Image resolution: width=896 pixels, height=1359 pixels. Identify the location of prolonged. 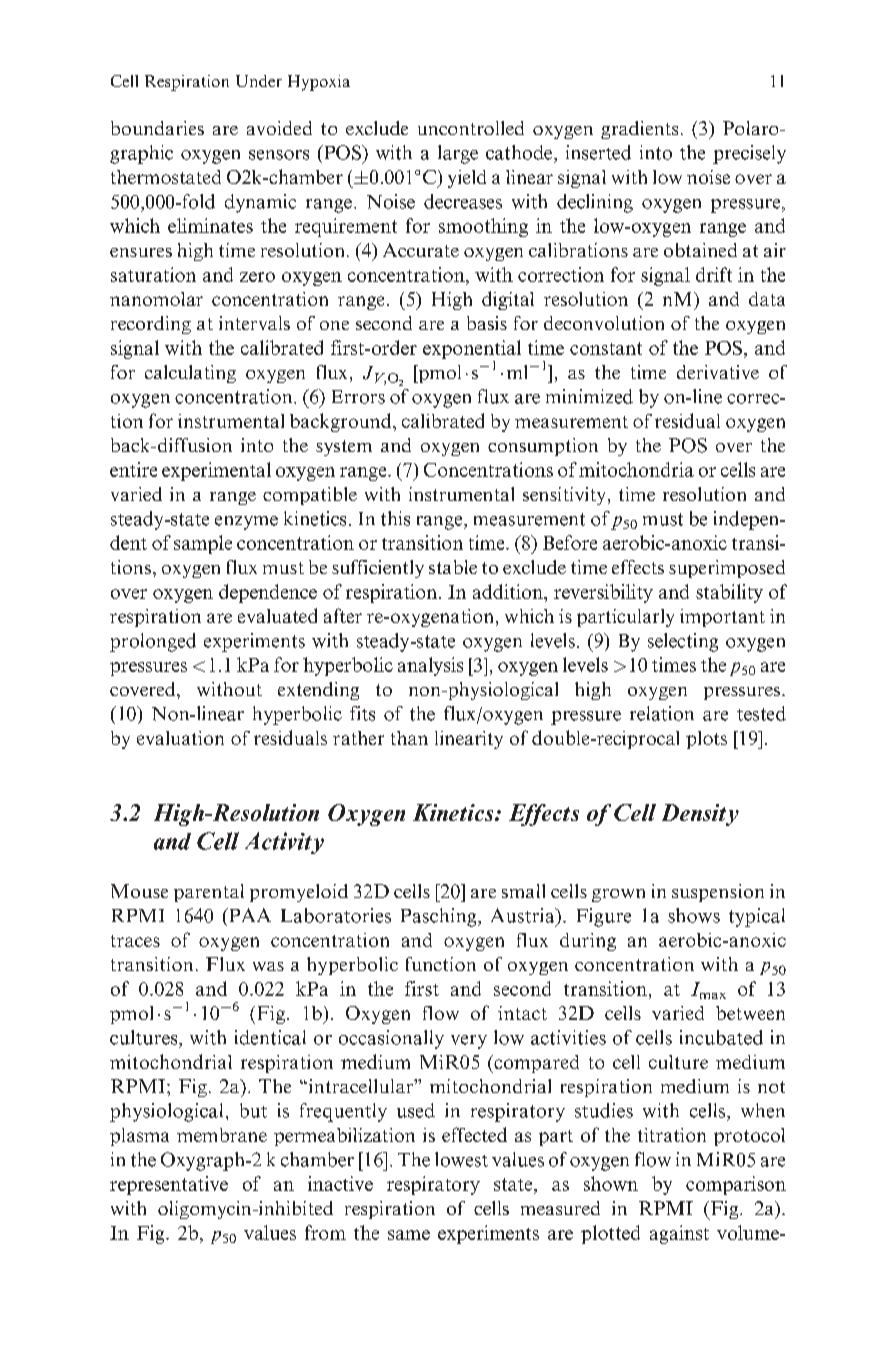
(153, 642).
